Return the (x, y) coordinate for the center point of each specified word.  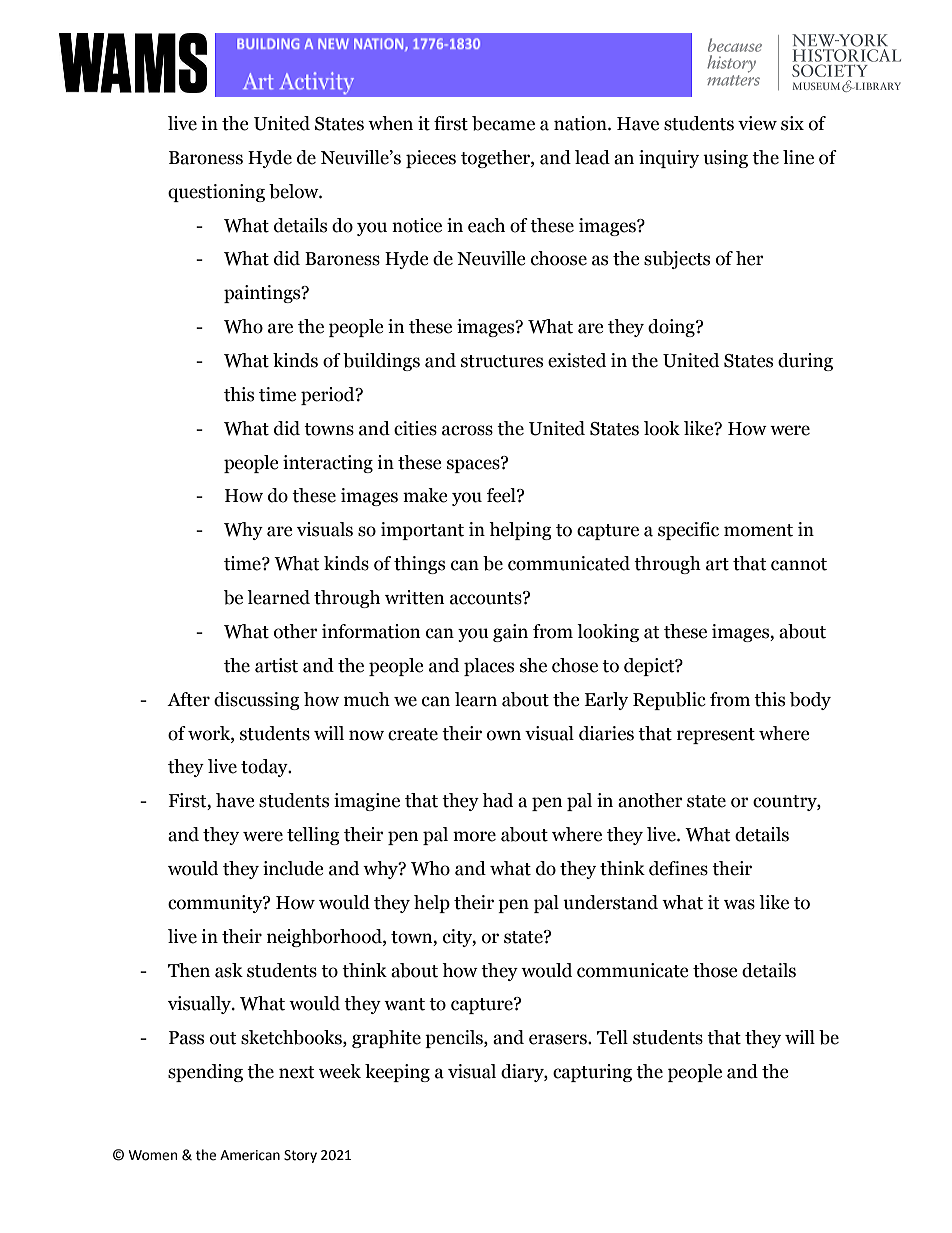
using (725, 159)
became (503, 123)
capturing (592, 1073)
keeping (397, 1073)
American (250, 1155)
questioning (216, 193)
